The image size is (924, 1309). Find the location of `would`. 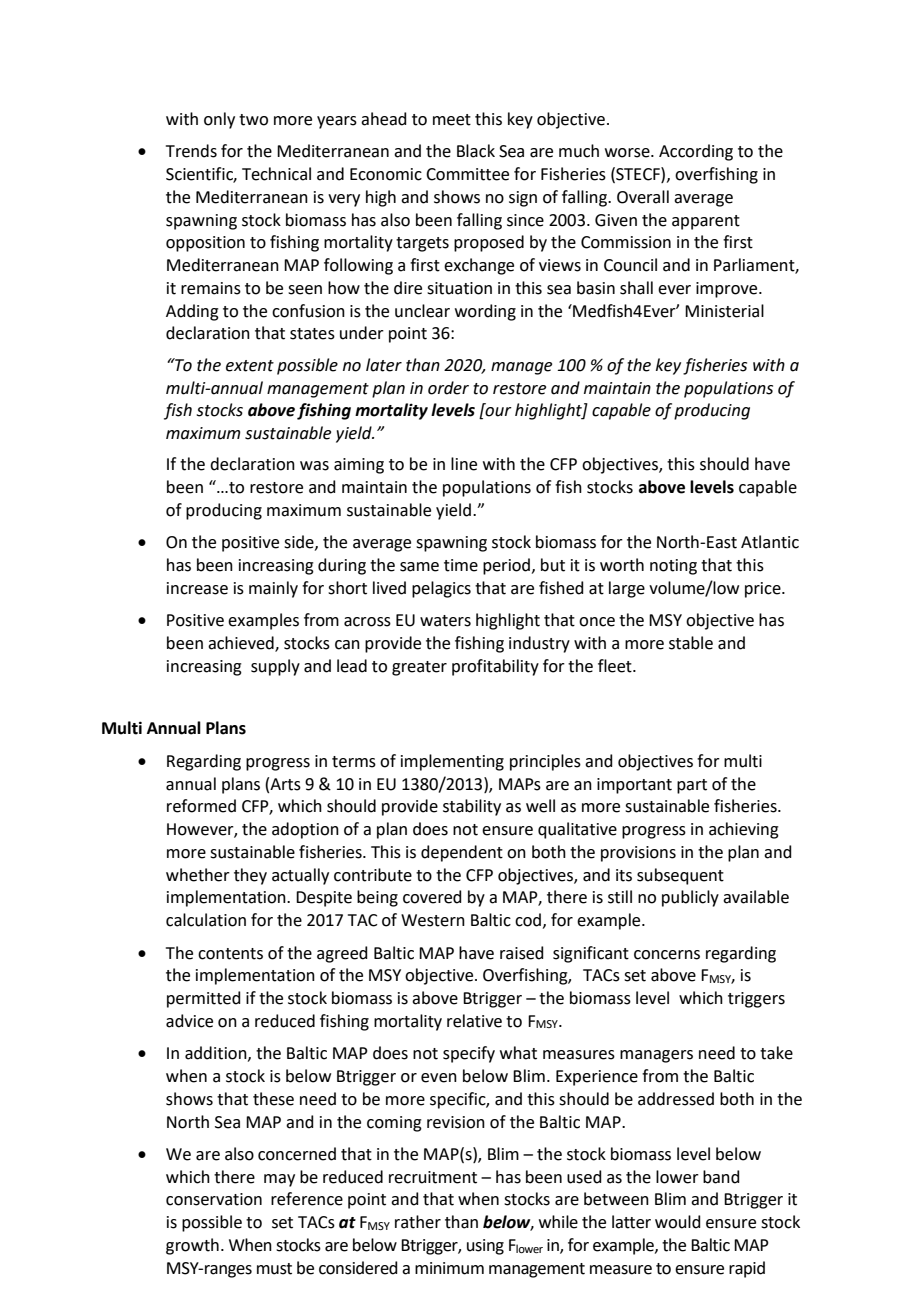

would is located at coordinates (678, 1222).
